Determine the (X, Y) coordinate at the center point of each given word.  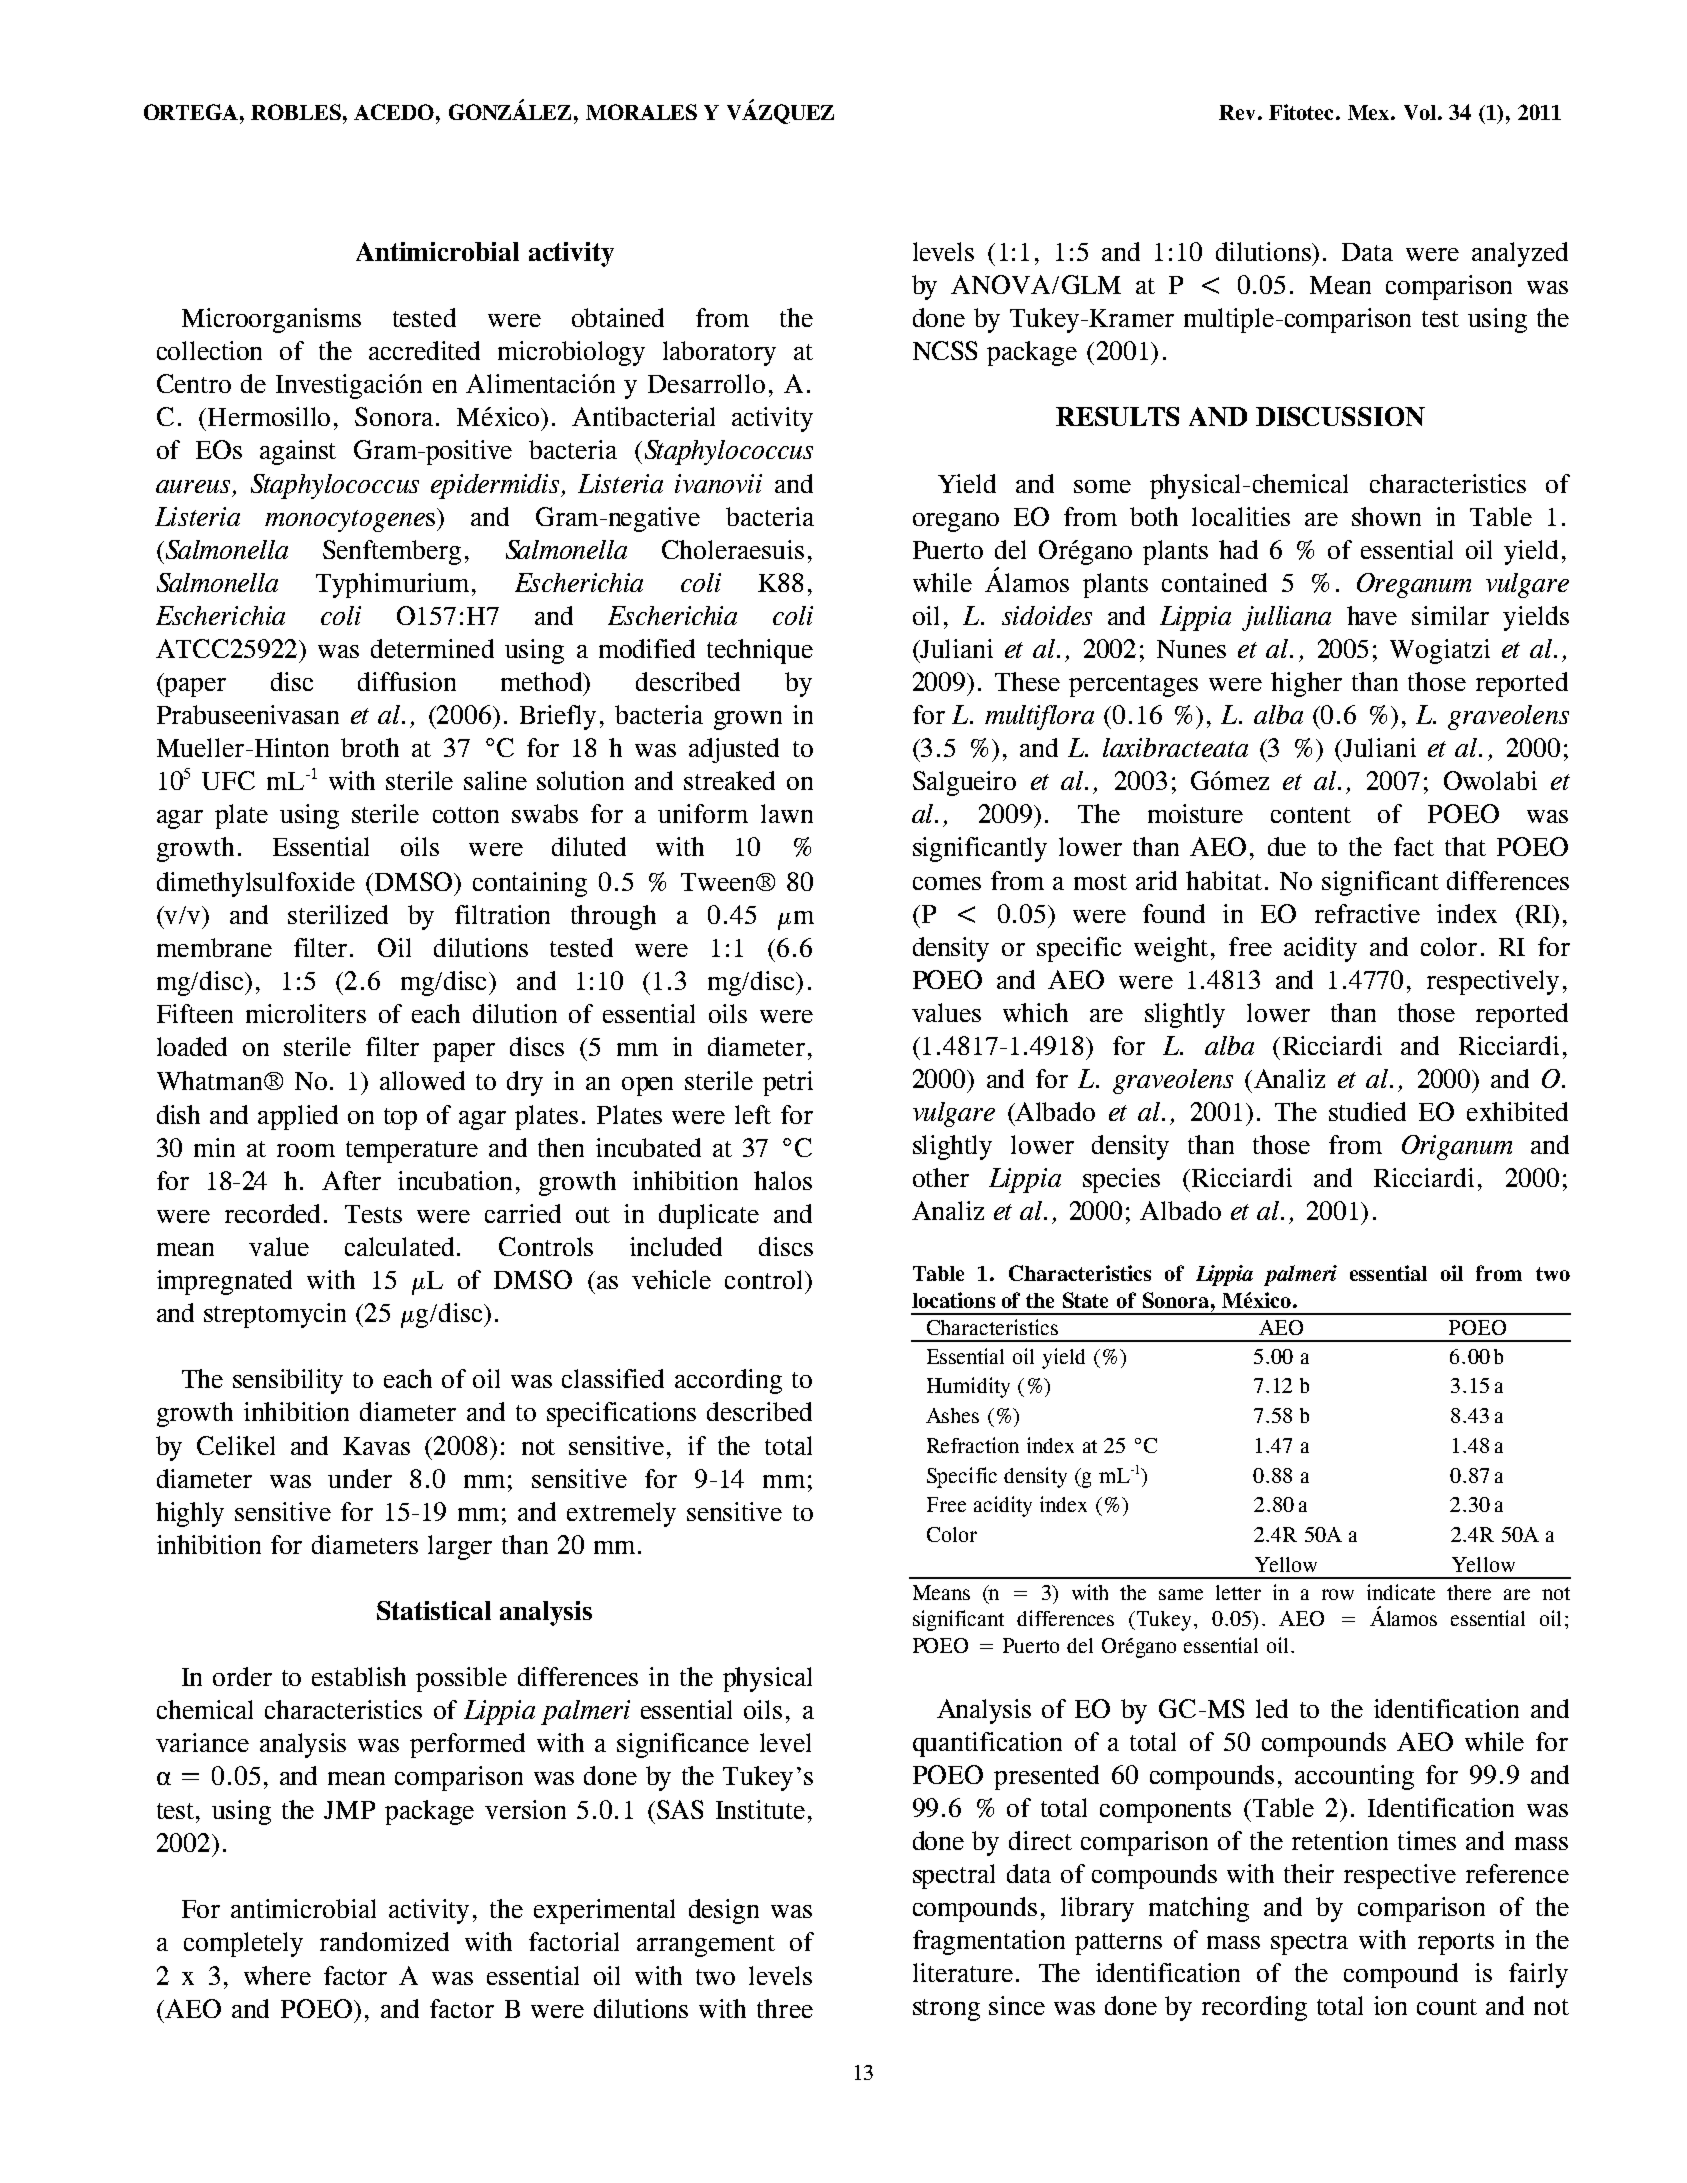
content (1311, 815)
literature (963, 1972)
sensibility (288, 1381)
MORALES (641, 112)
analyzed (1520, 254)
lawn (787, 813)
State (1085, 1300)
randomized (384, 1941)
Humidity (968, 1387)
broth (370, 747)
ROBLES (296, 112)
